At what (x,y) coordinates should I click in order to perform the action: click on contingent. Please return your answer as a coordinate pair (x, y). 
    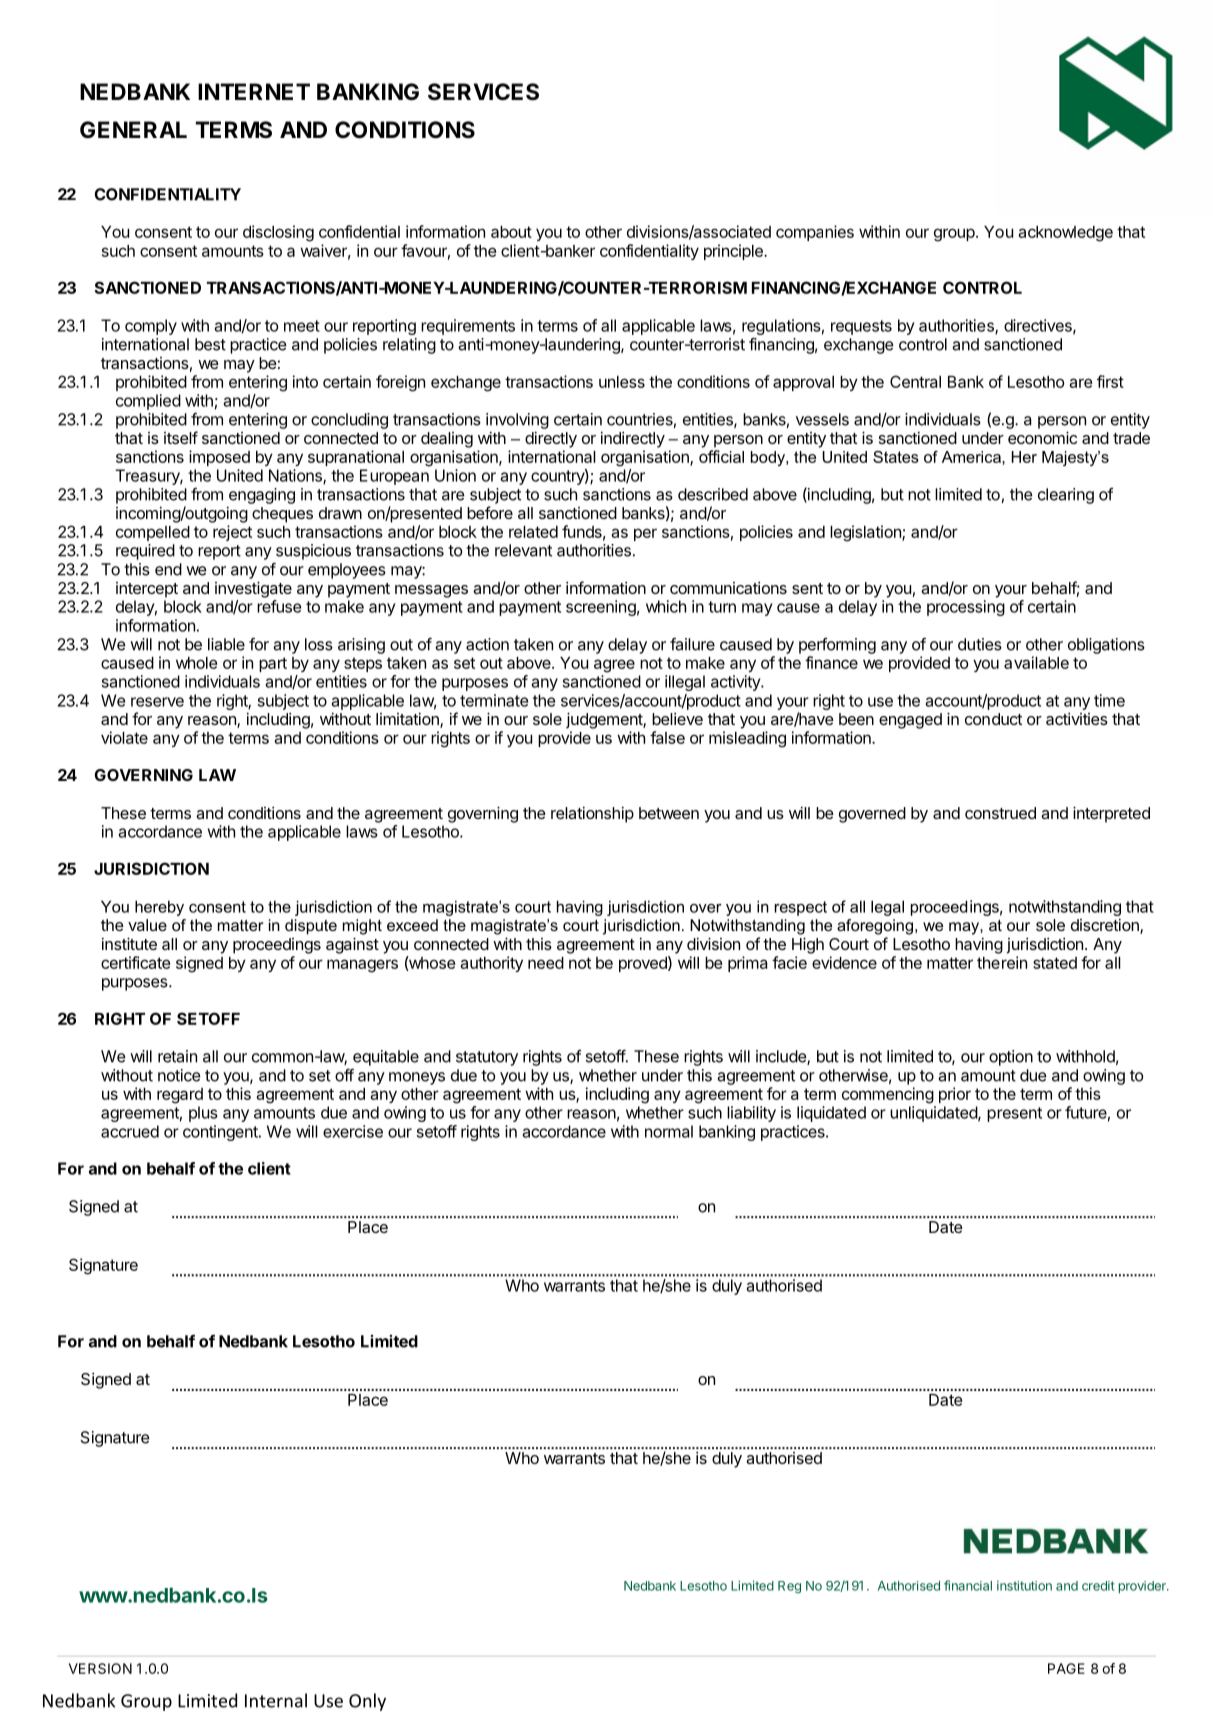
    Looking at the image, I should click on (221, 1133).
